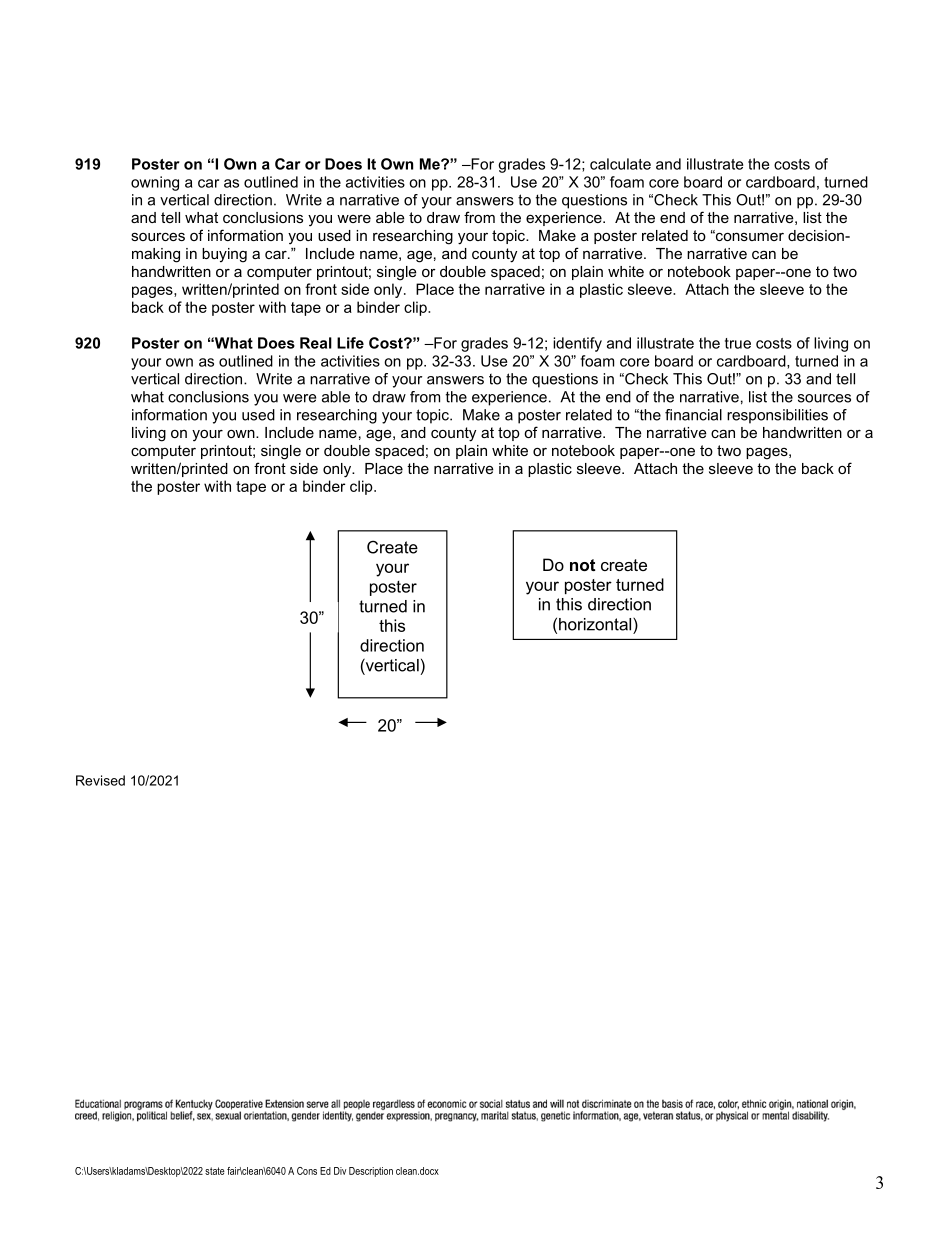 The width and height of the image is (952, 1233). Describe the element at coordinates (340, 1171) in the image. I see `Div` at that location.
